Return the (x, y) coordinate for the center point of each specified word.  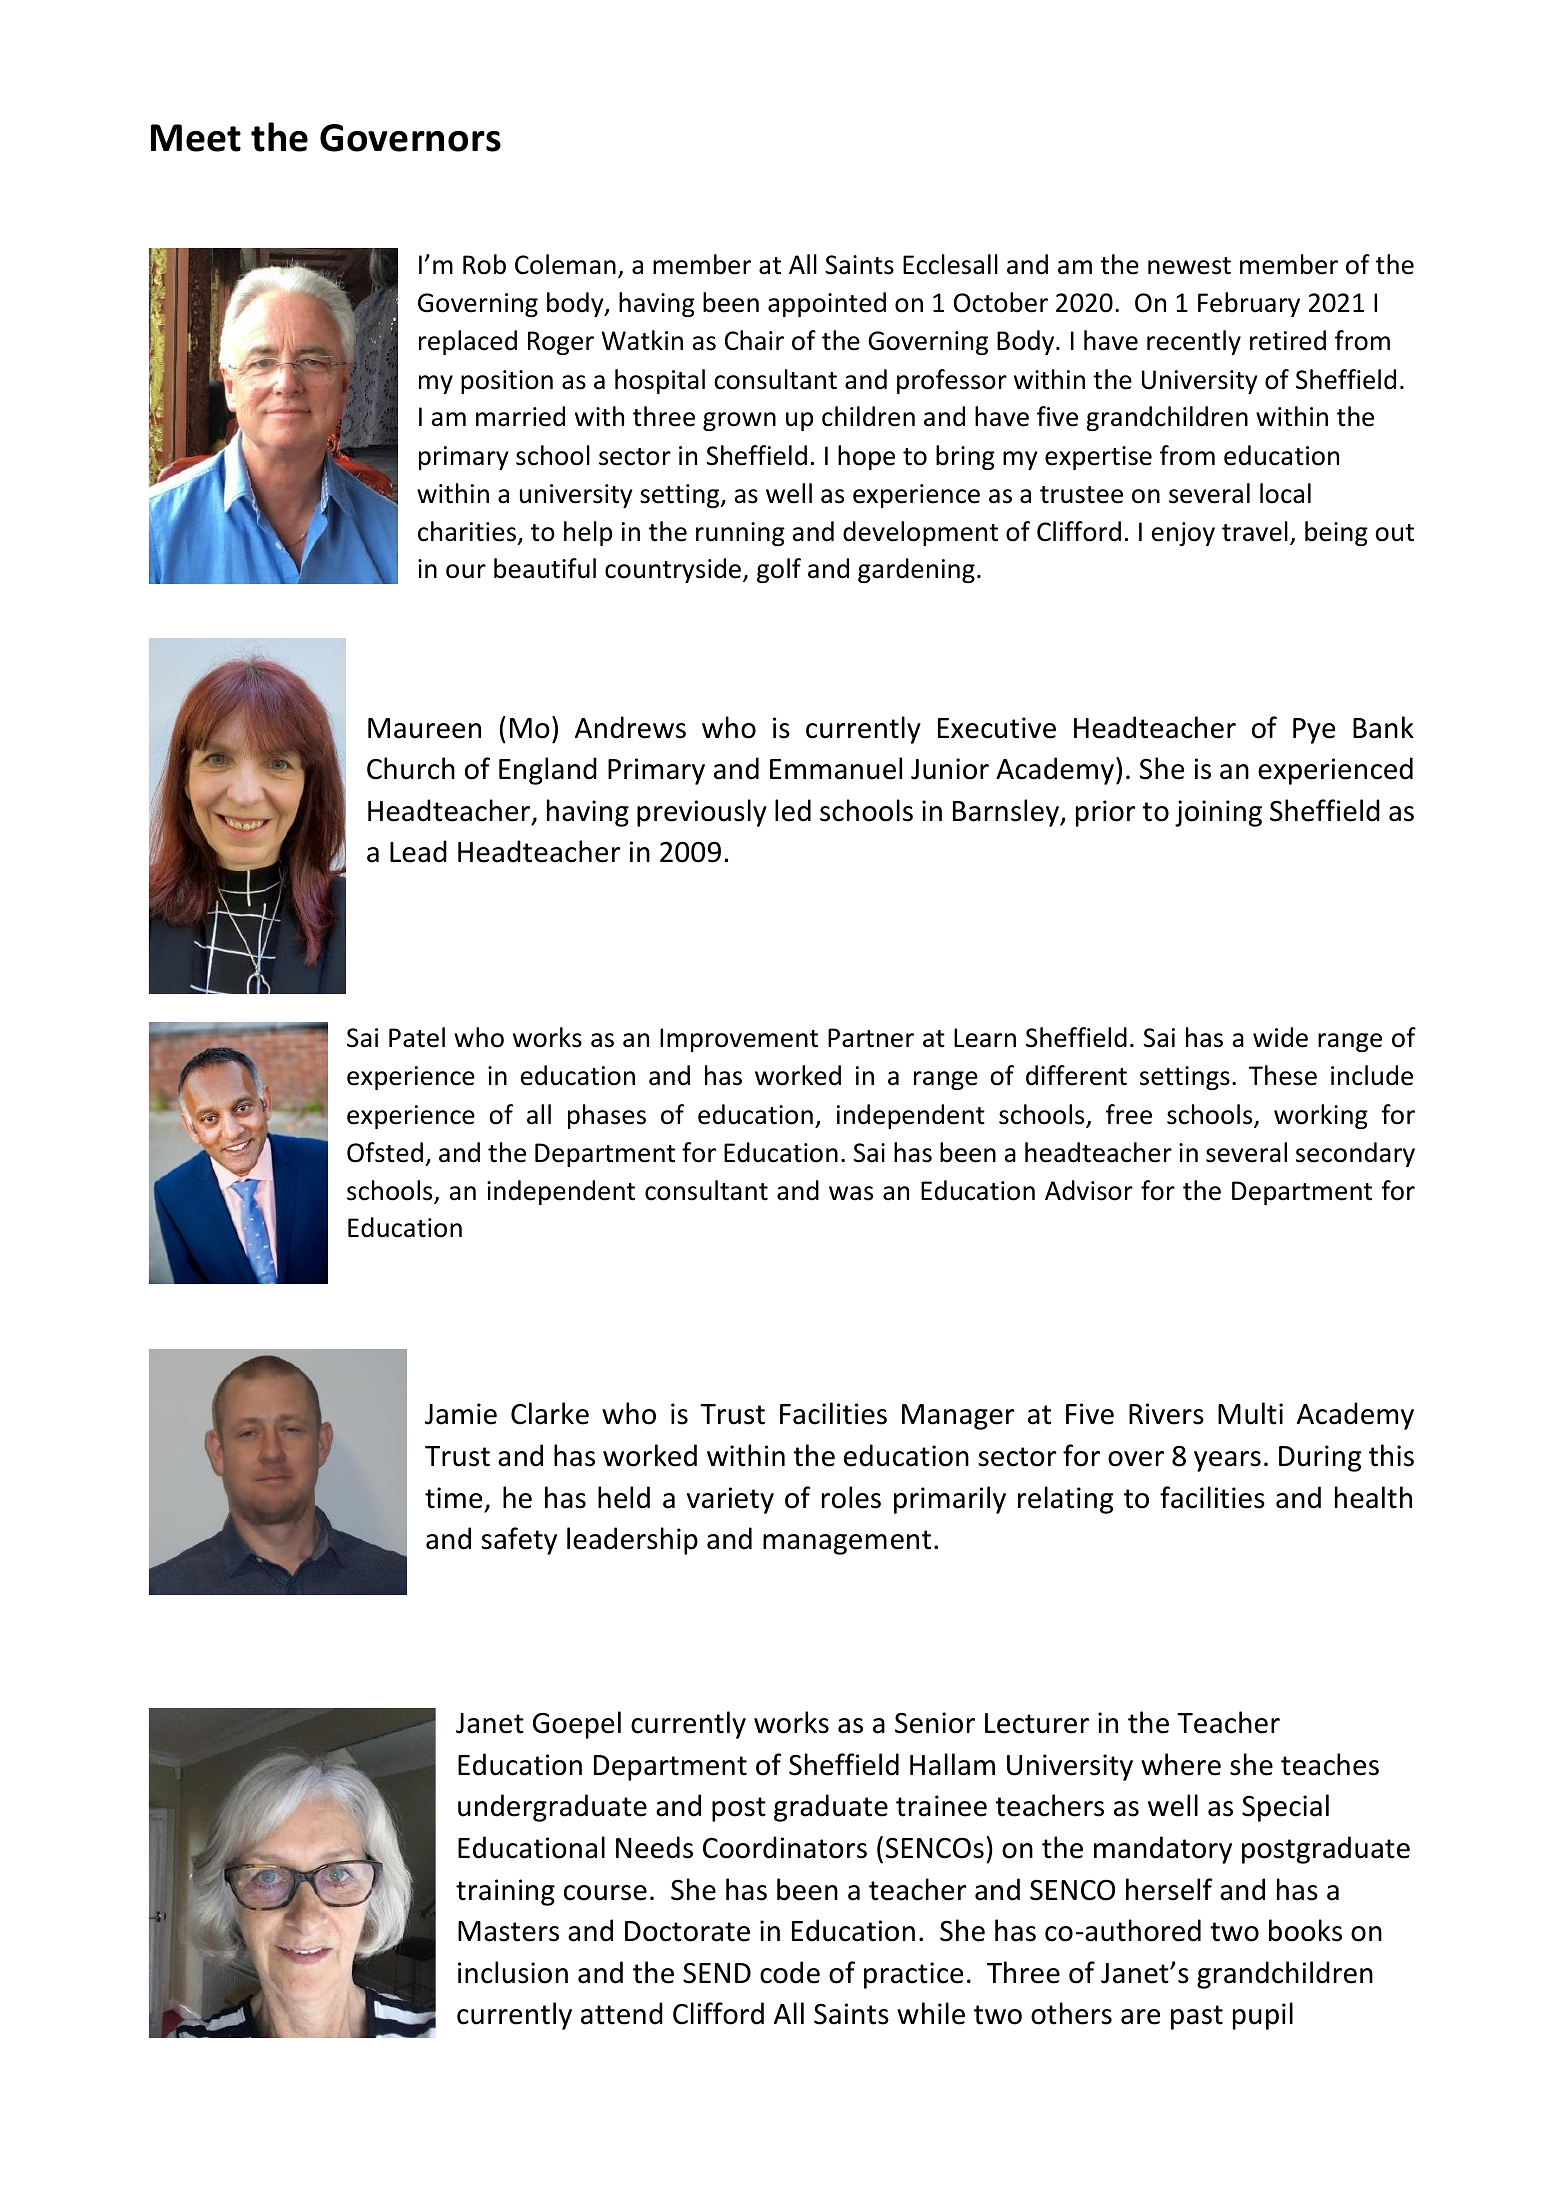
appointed (827, 304)
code (790, 1972)
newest (1189, 266)
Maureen (424, 728)
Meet (196, 138)
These (1283, 1075)
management (847, 1542)
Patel (417, 1037)
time (453, 1498)
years (1227, 1461)
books (1305, 1930)
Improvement (739, 1040)
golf (779, 570)
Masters (508, 1931)
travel (1255, 531)
